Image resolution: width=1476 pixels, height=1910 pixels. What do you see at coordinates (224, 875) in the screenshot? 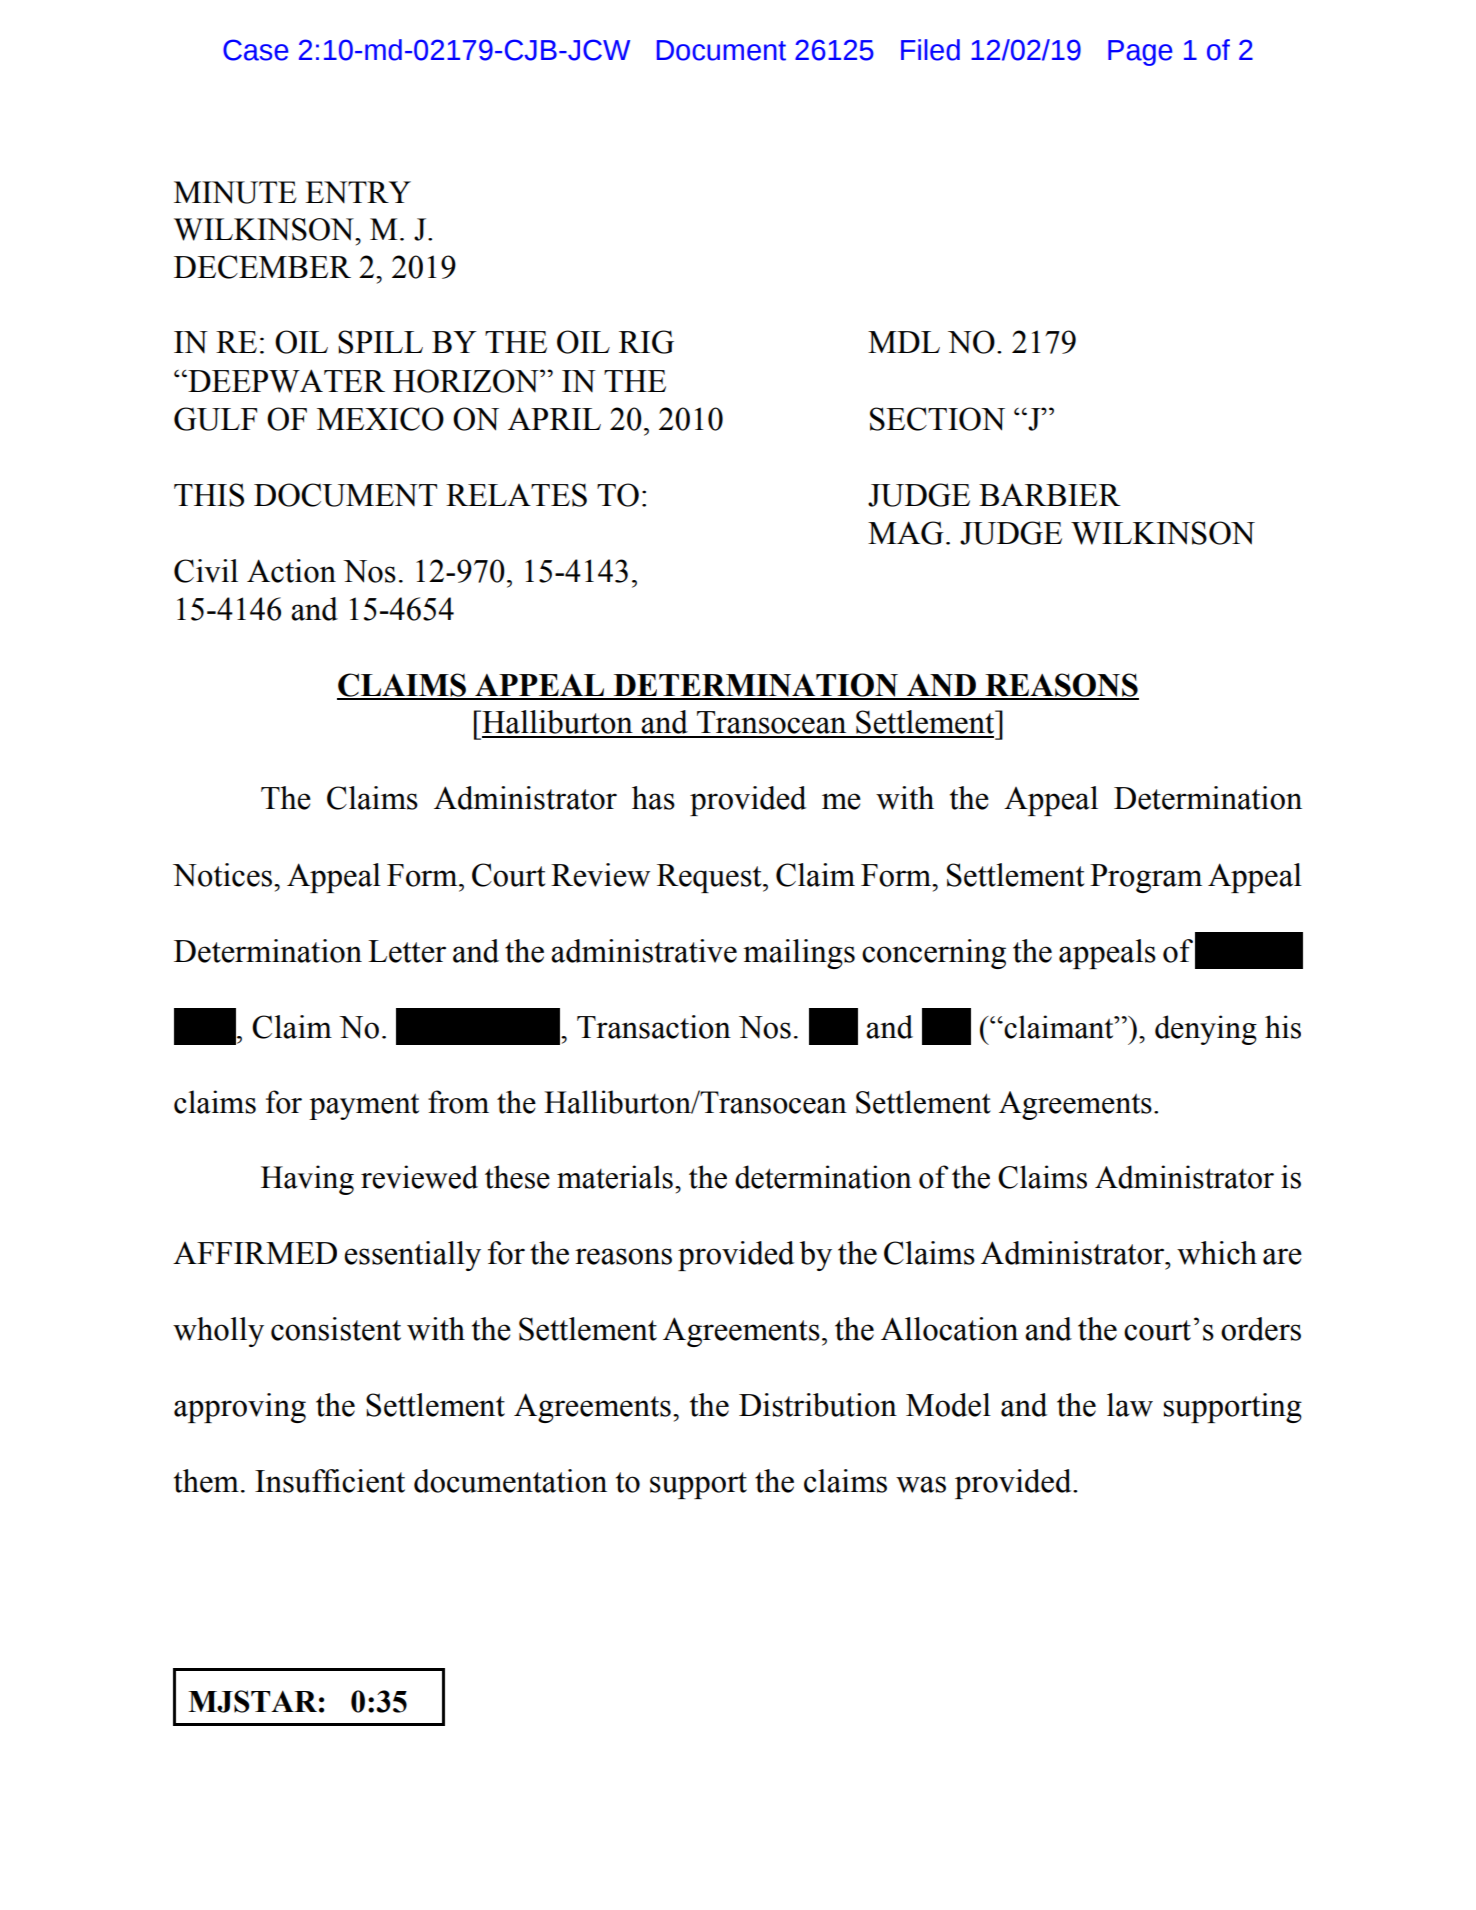
I see `Notices` at bounding box center [224, 875].
